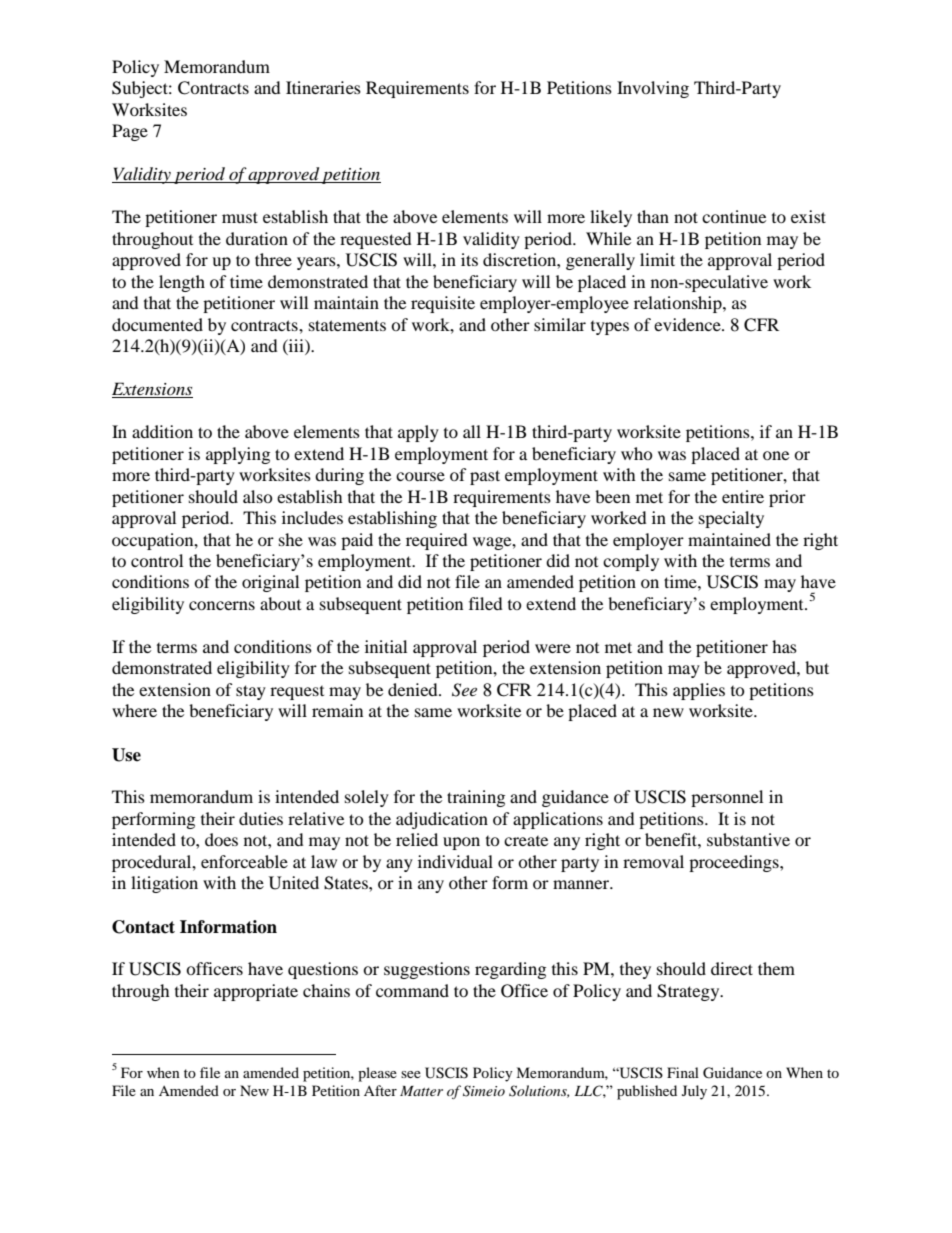  Describe the element at coordinates (157, 324) in the screenshot. I see `documented` at that location.
